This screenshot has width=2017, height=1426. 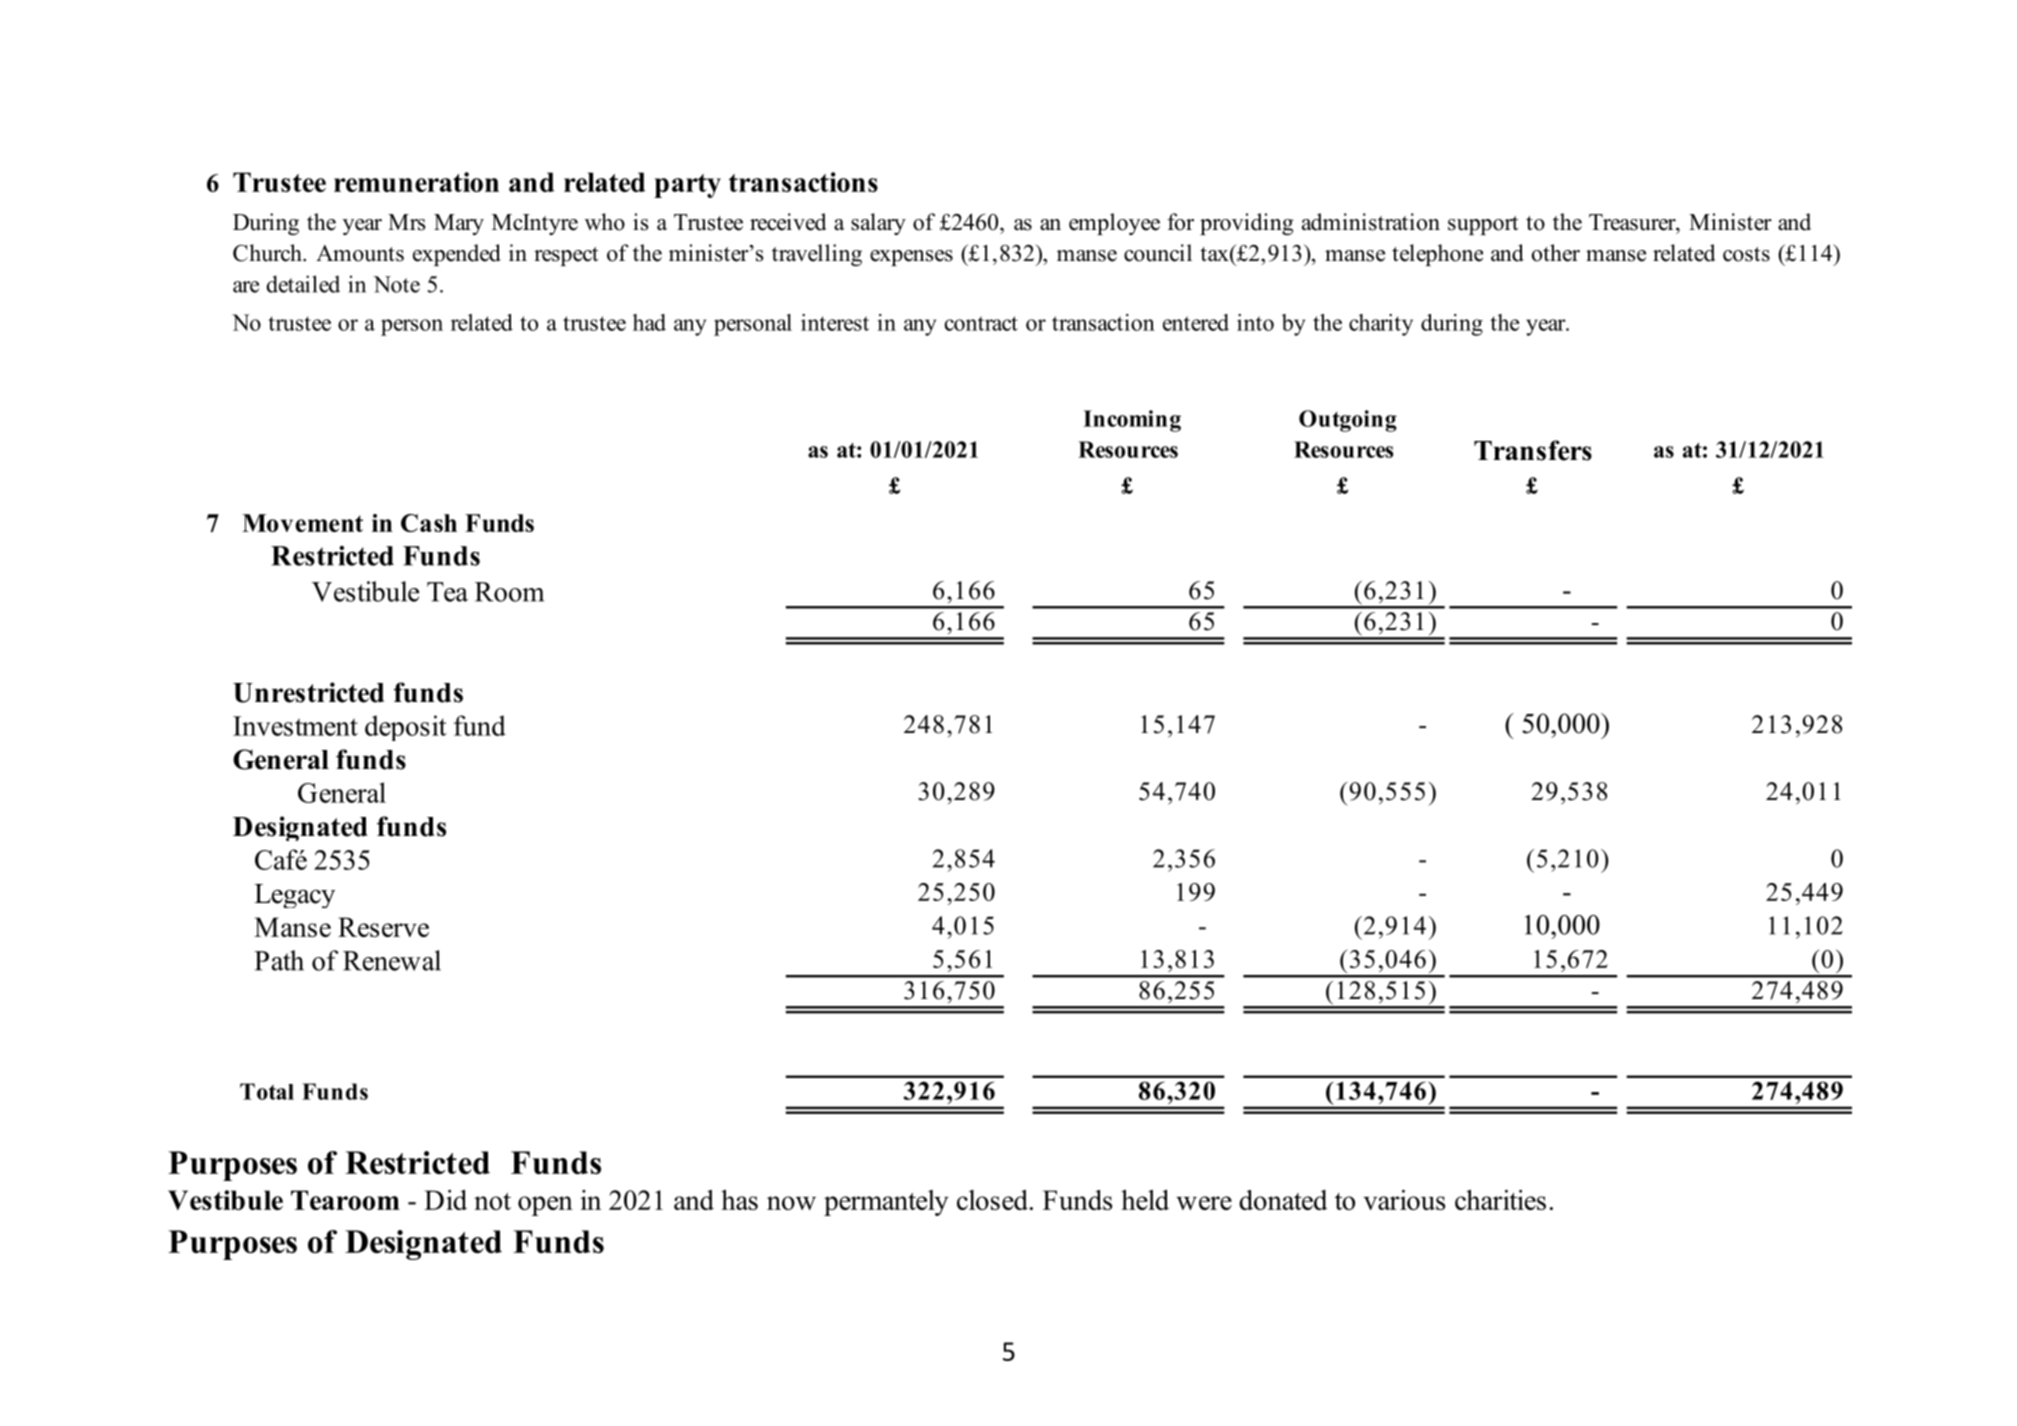 I want to click on Incoming, so click(x=1132, y=421).
